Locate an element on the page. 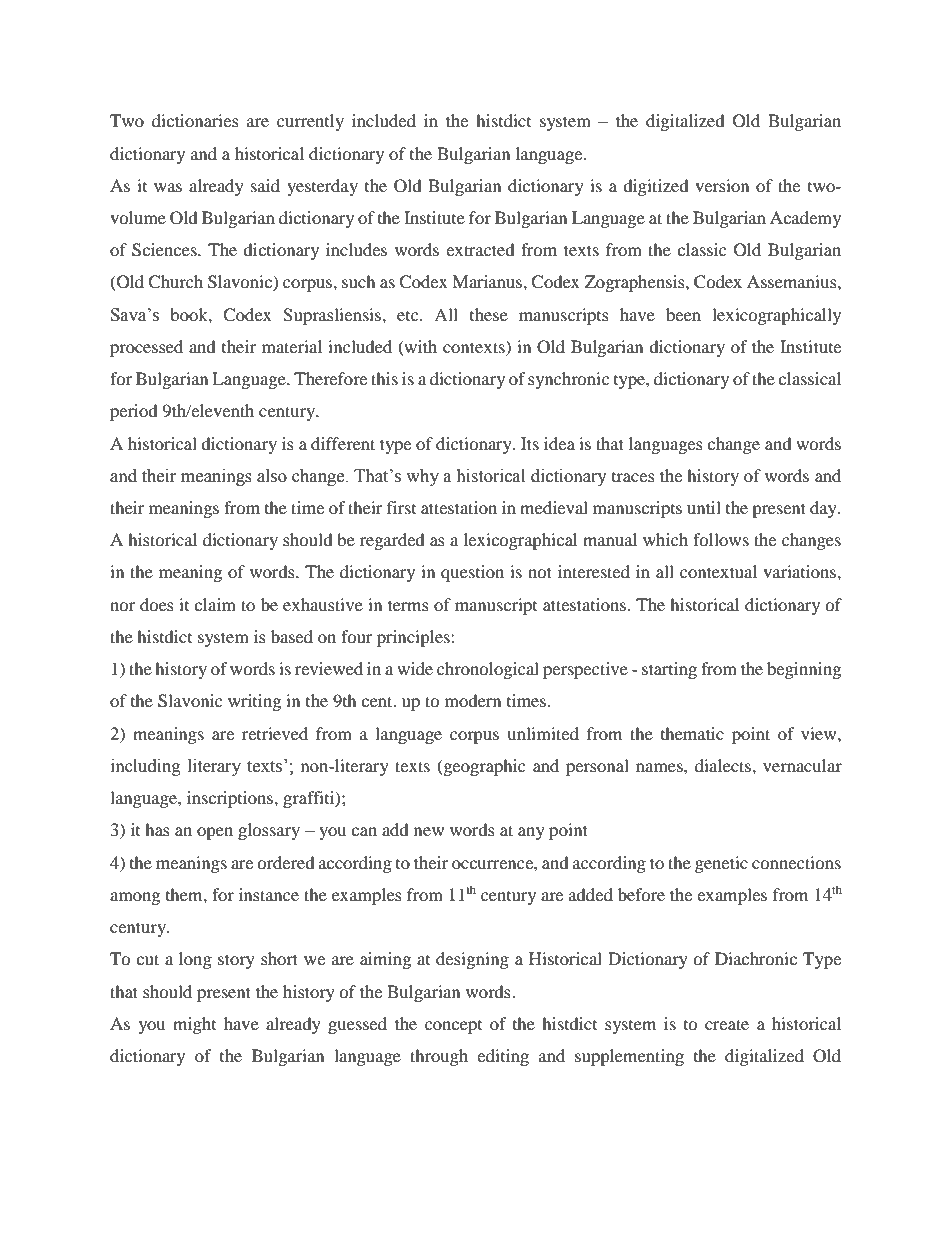  inscriptions is located at coordinates (231, 799).
